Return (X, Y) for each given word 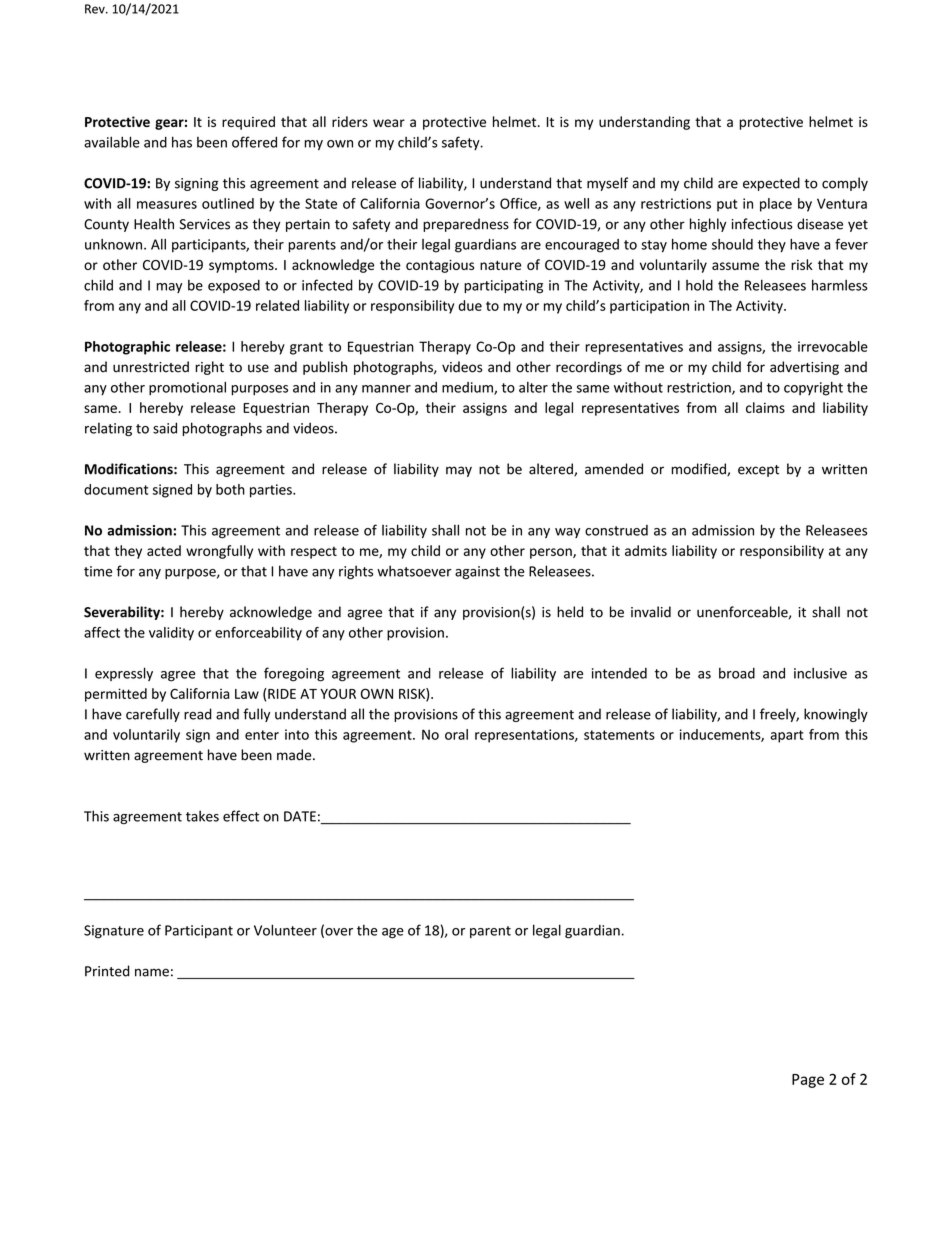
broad (737, 673)
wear (389, 123)
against (477, 572)
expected (771, 184)
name (152, 972)
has (182, 142)
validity (171, 634)
